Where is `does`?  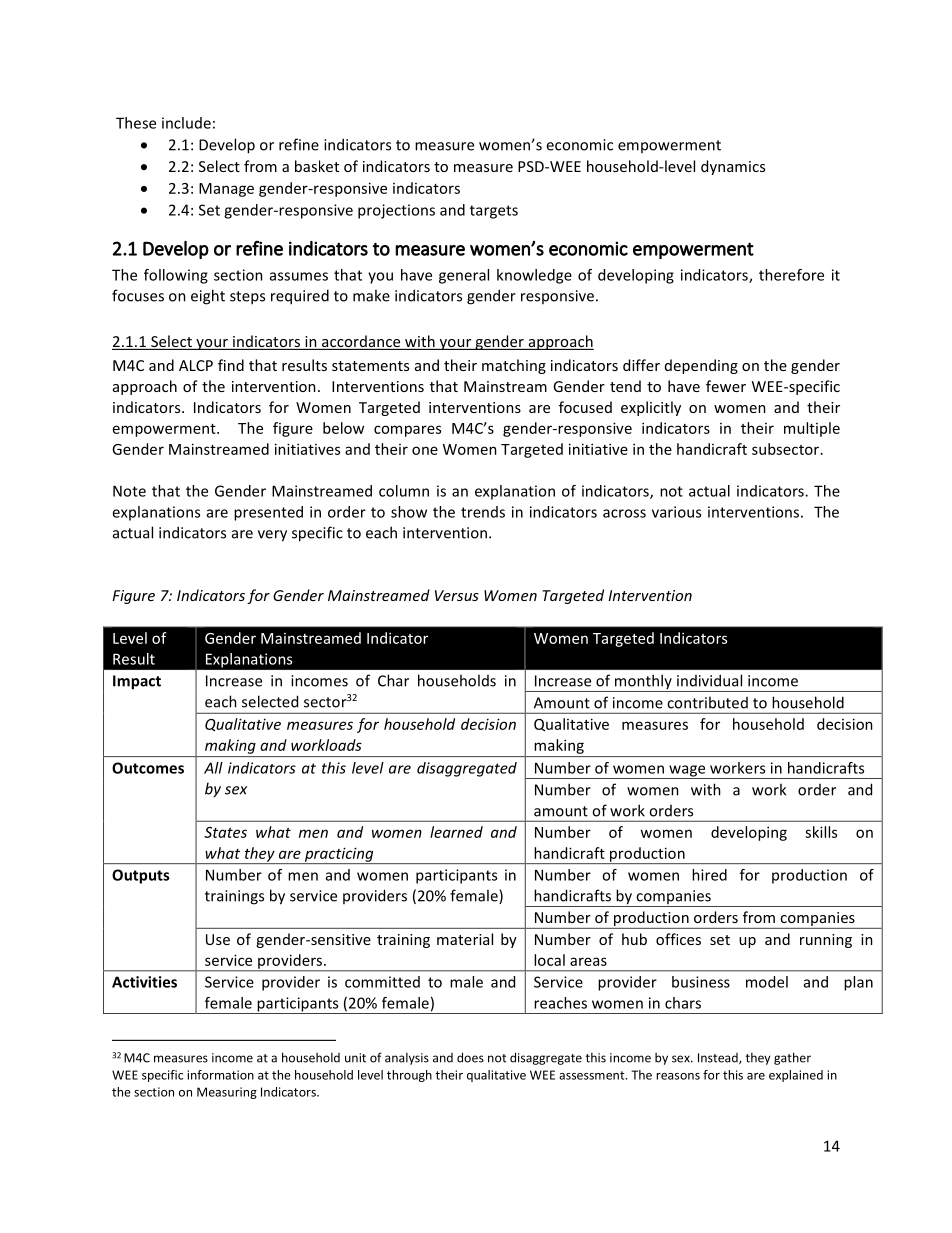
does is located at coordinates (470, 1057).
